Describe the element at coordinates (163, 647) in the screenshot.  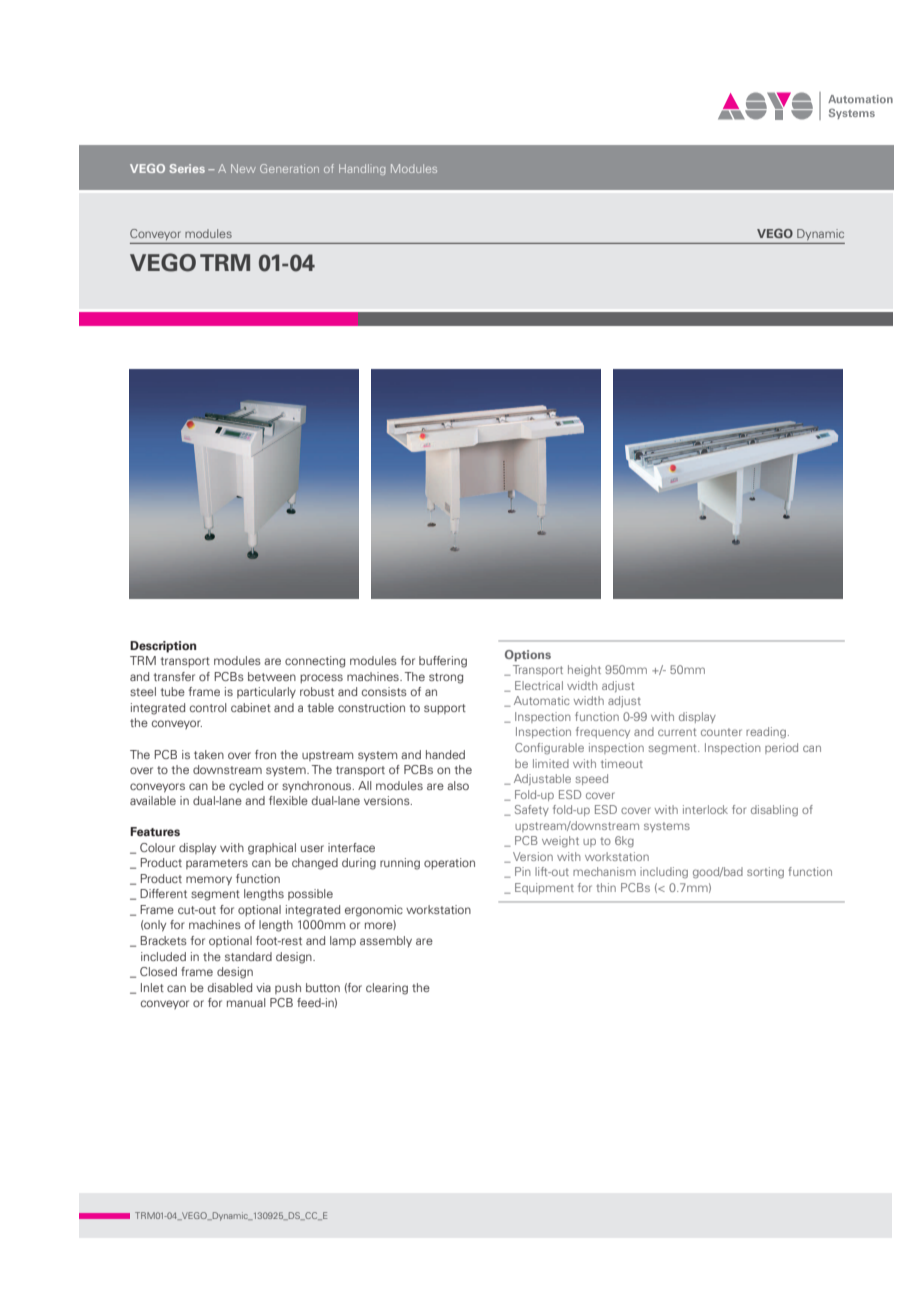
I see `Description` at that location.
